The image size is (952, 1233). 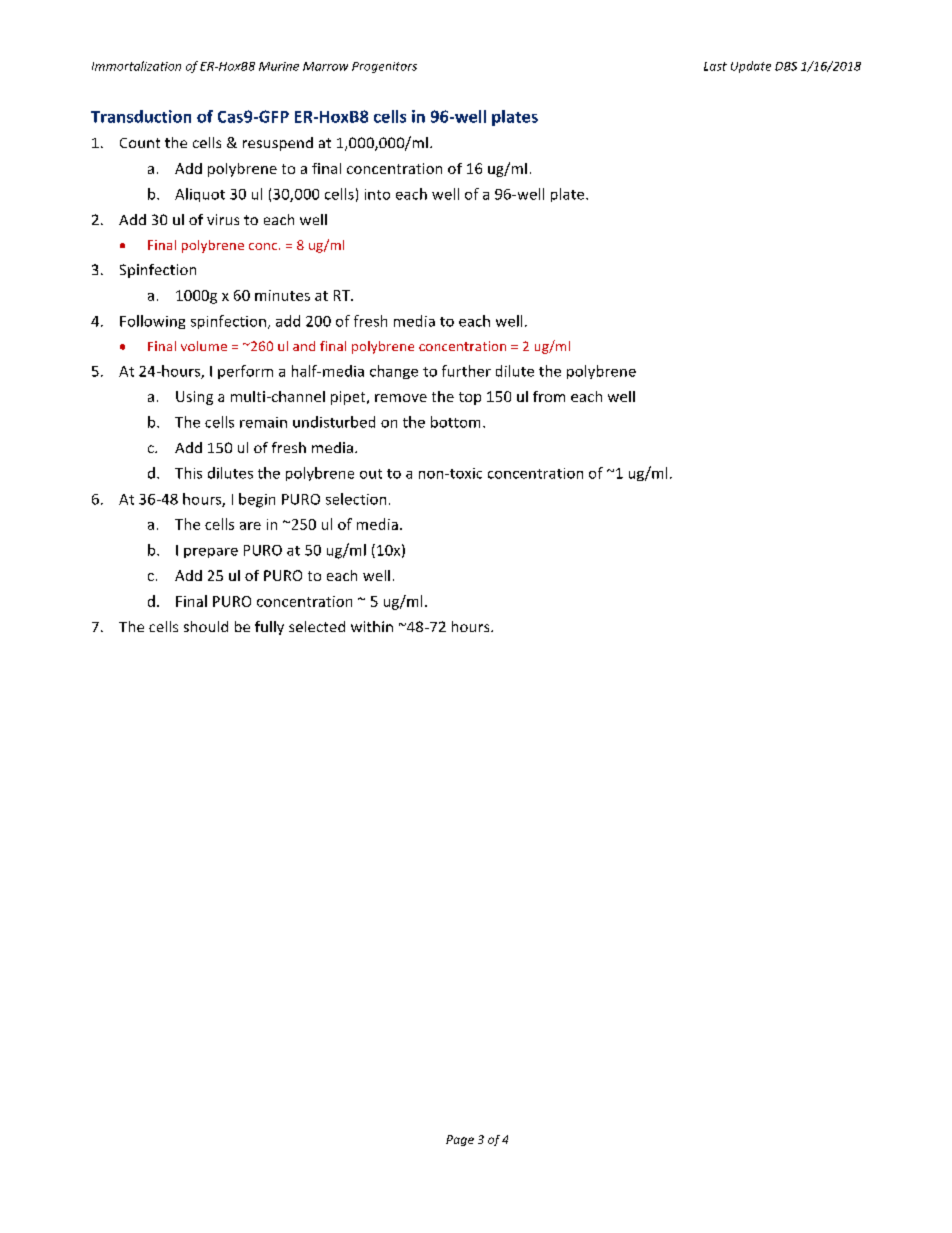 I want to click on bottom, so click(x=455, y=422).
